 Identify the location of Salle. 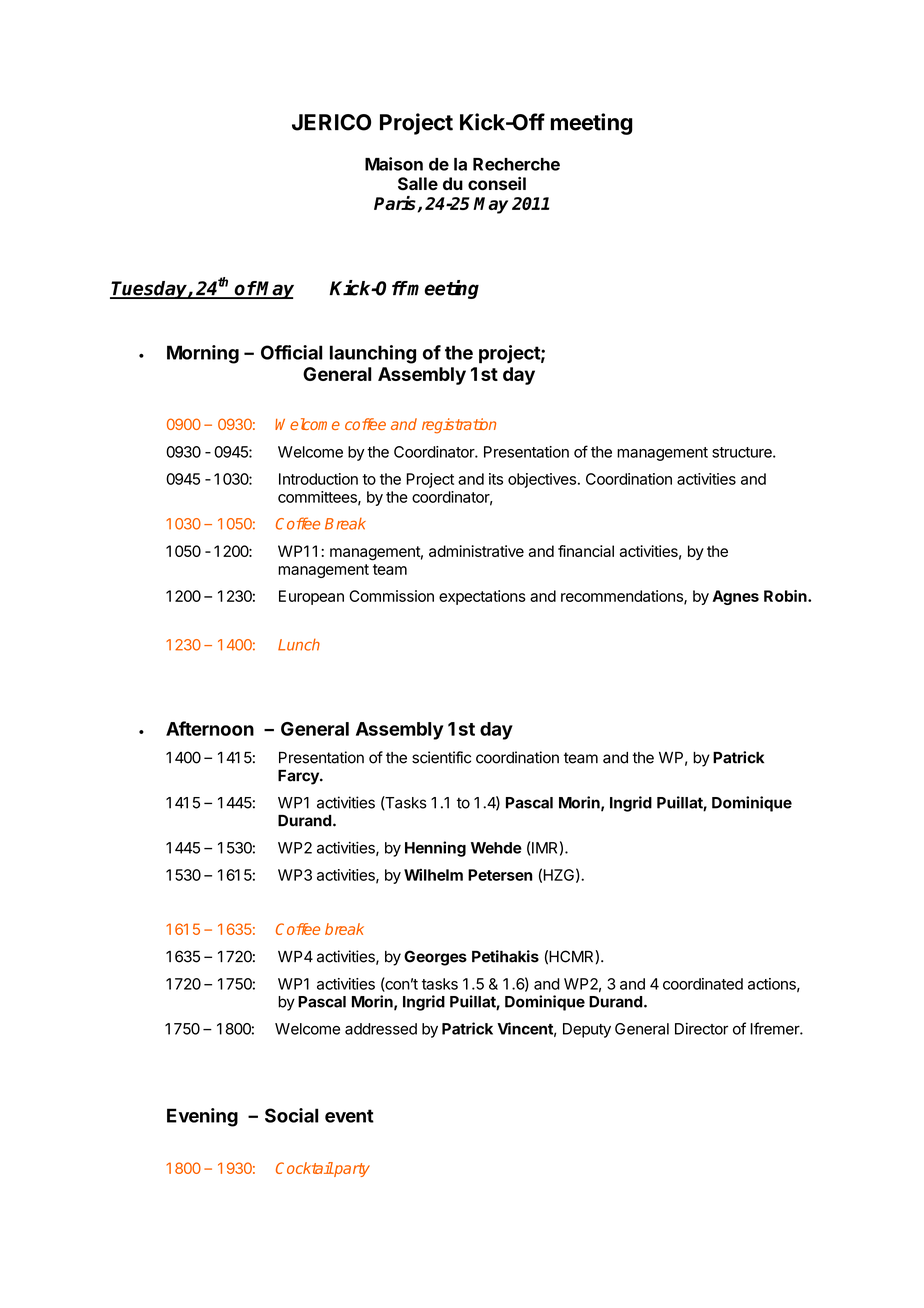
(418, 184).
